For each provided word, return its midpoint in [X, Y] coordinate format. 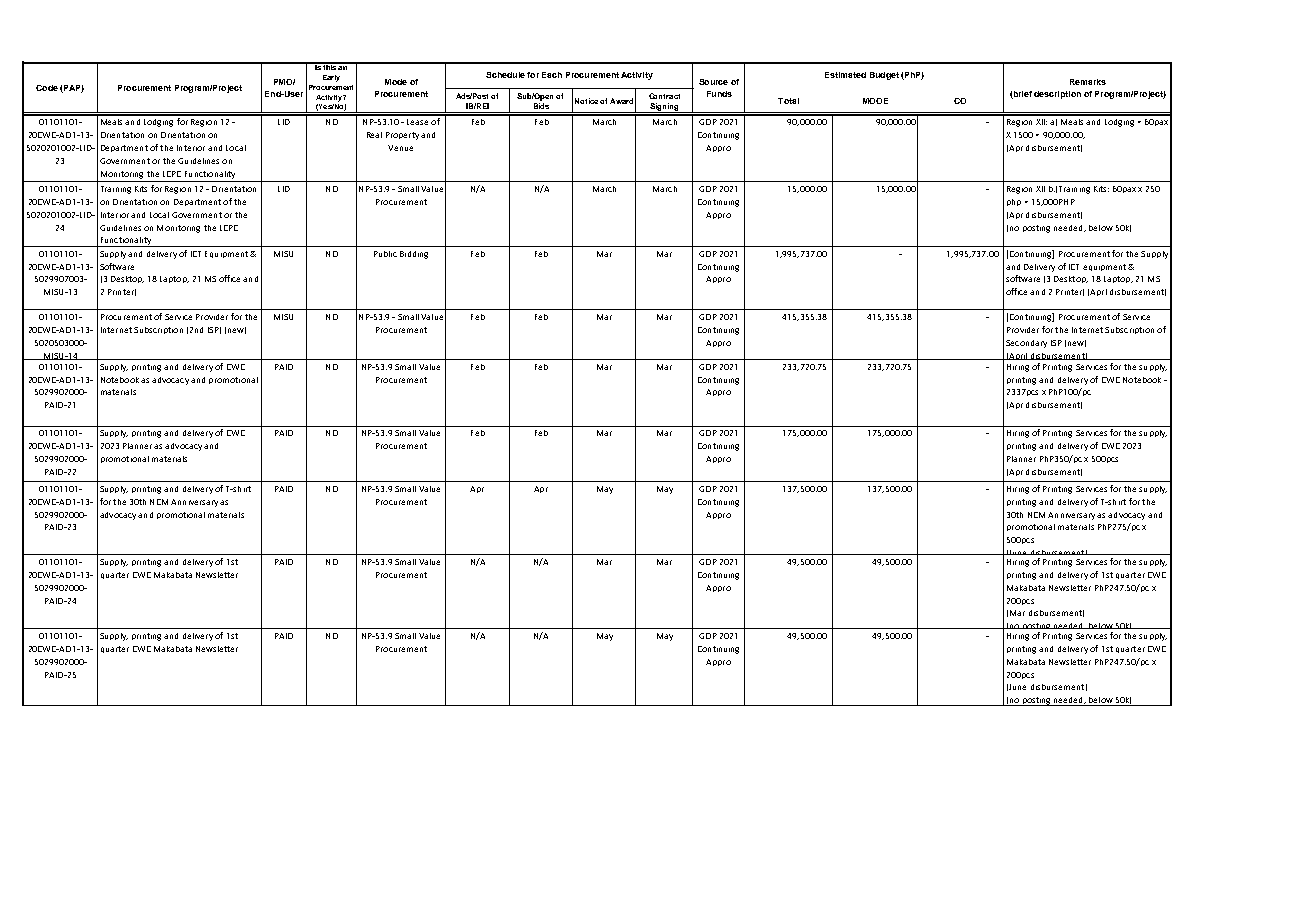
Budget [884, 76]
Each [552, 75]
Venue [400, 148]
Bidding [414, 255]
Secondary [1026, 344]
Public [385, 254]
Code [47, 88]
